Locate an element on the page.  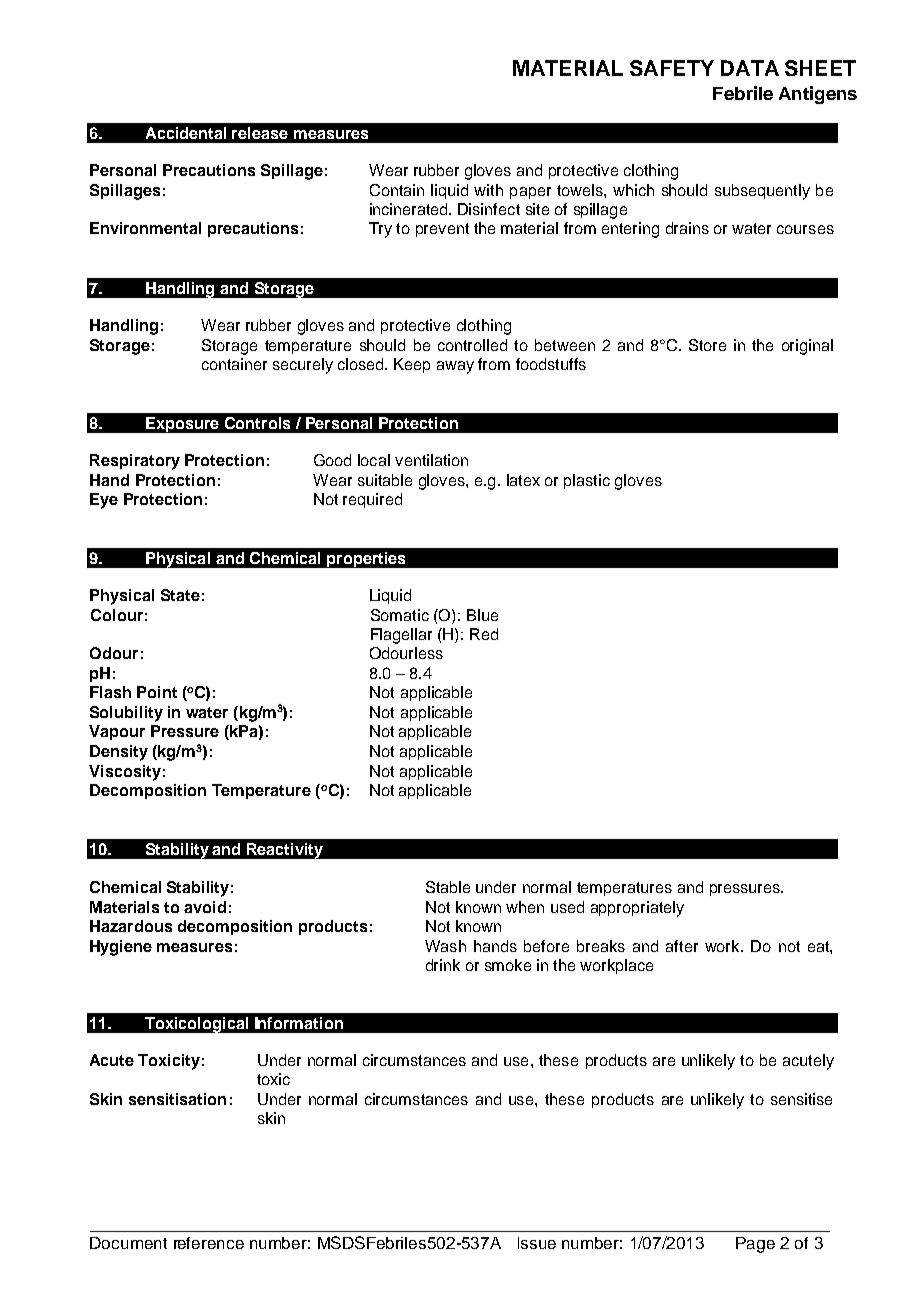
after is located at coordinates (682, 946).
